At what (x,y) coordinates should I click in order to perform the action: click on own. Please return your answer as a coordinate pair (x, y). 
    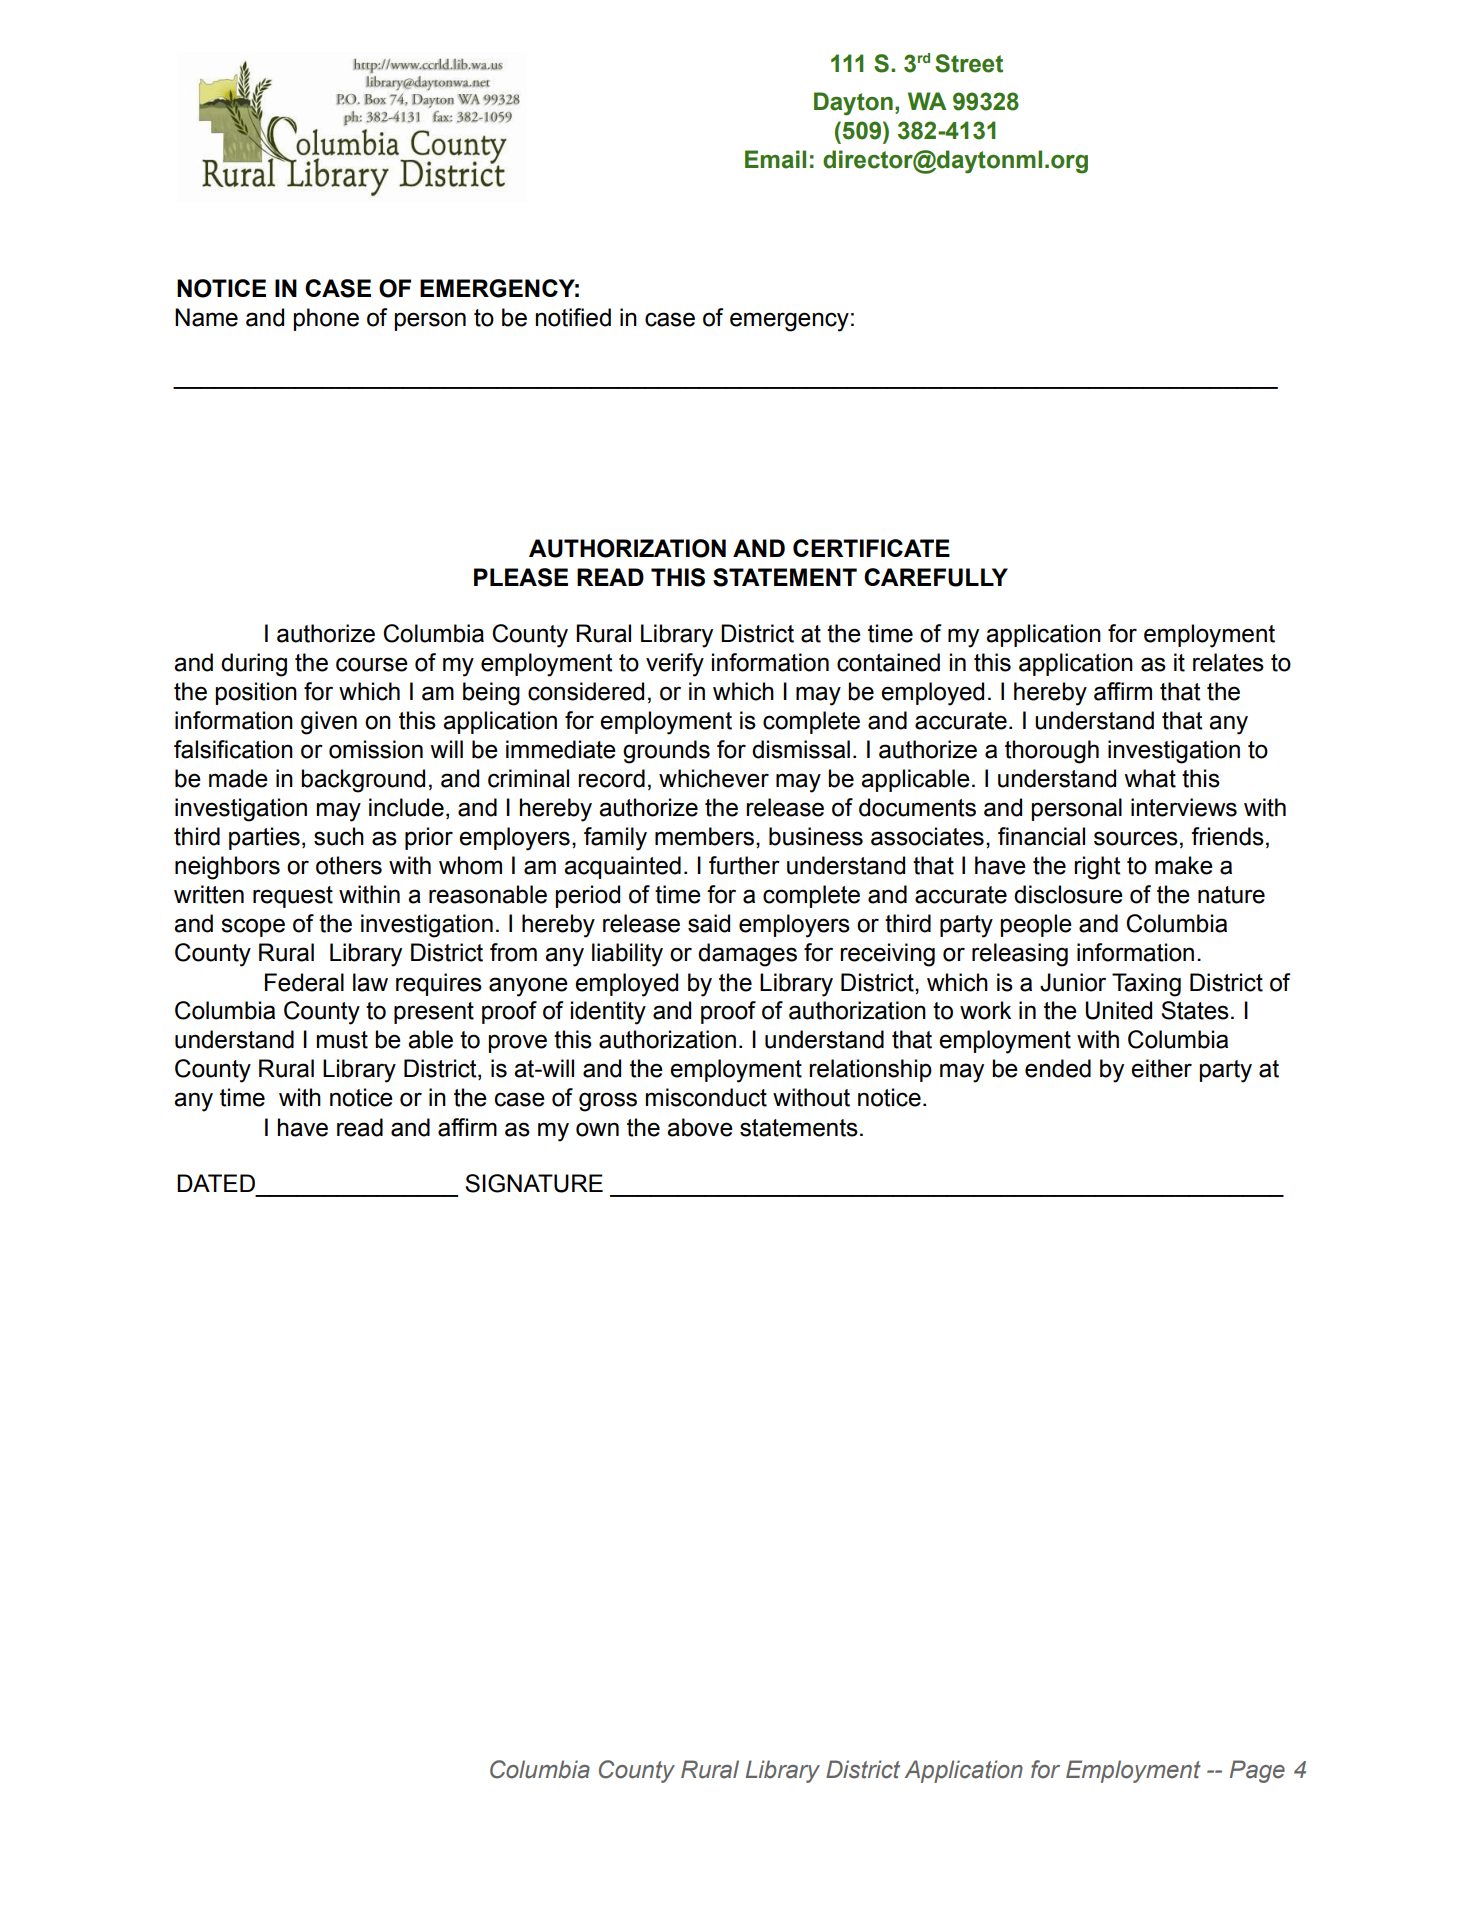
    Looking at the image, I should click on (597, 1129).
